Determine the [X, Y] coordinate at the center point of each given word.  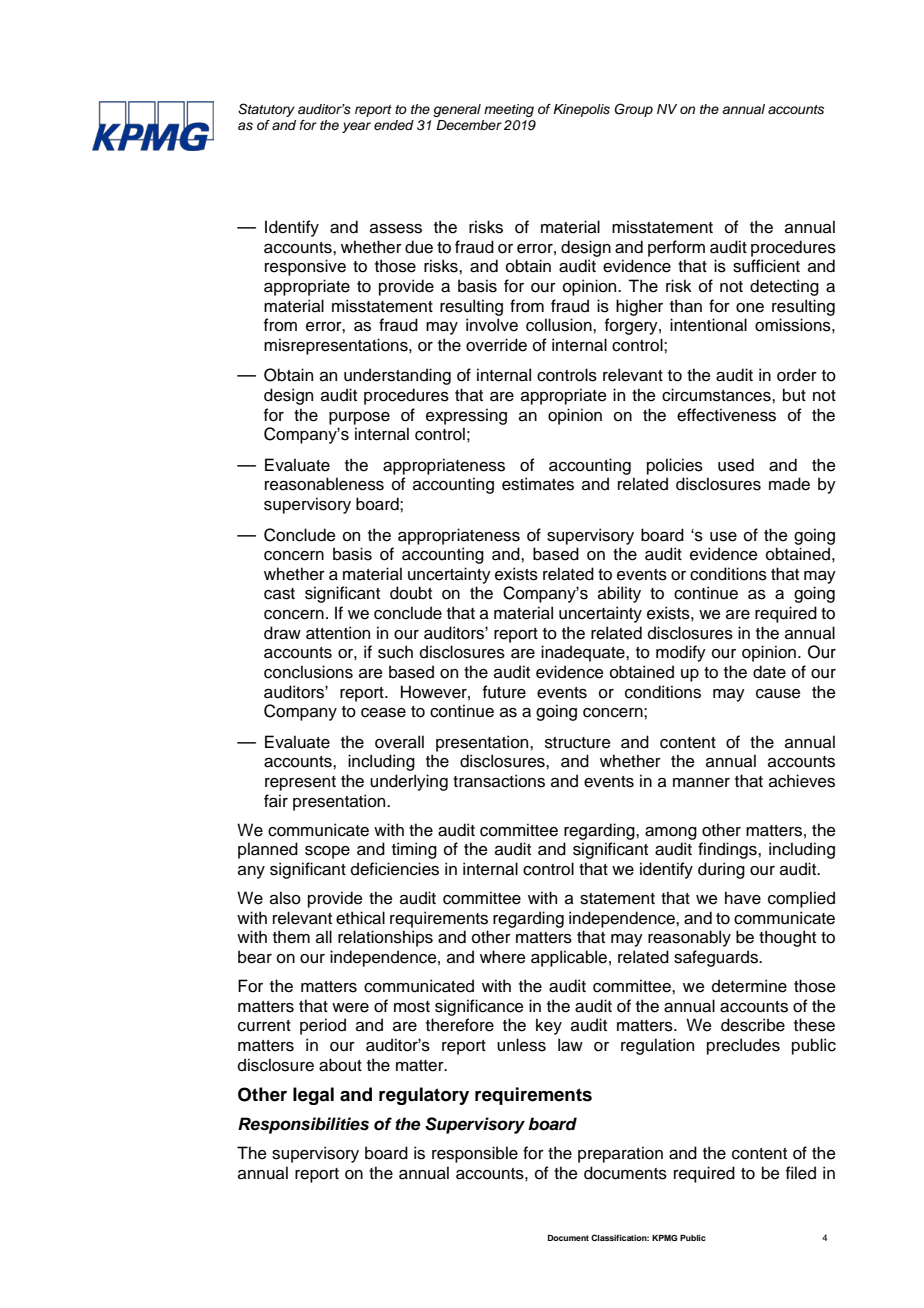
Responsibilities [303, 1125]
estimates [538, 484]
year [356, 127]
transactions [499, 781]
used [736, 465]
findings [728, 850]
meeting [509, 110]
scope [327, 852]
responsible [475, 1154]
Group [633, 110]
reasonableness [324, 484]
